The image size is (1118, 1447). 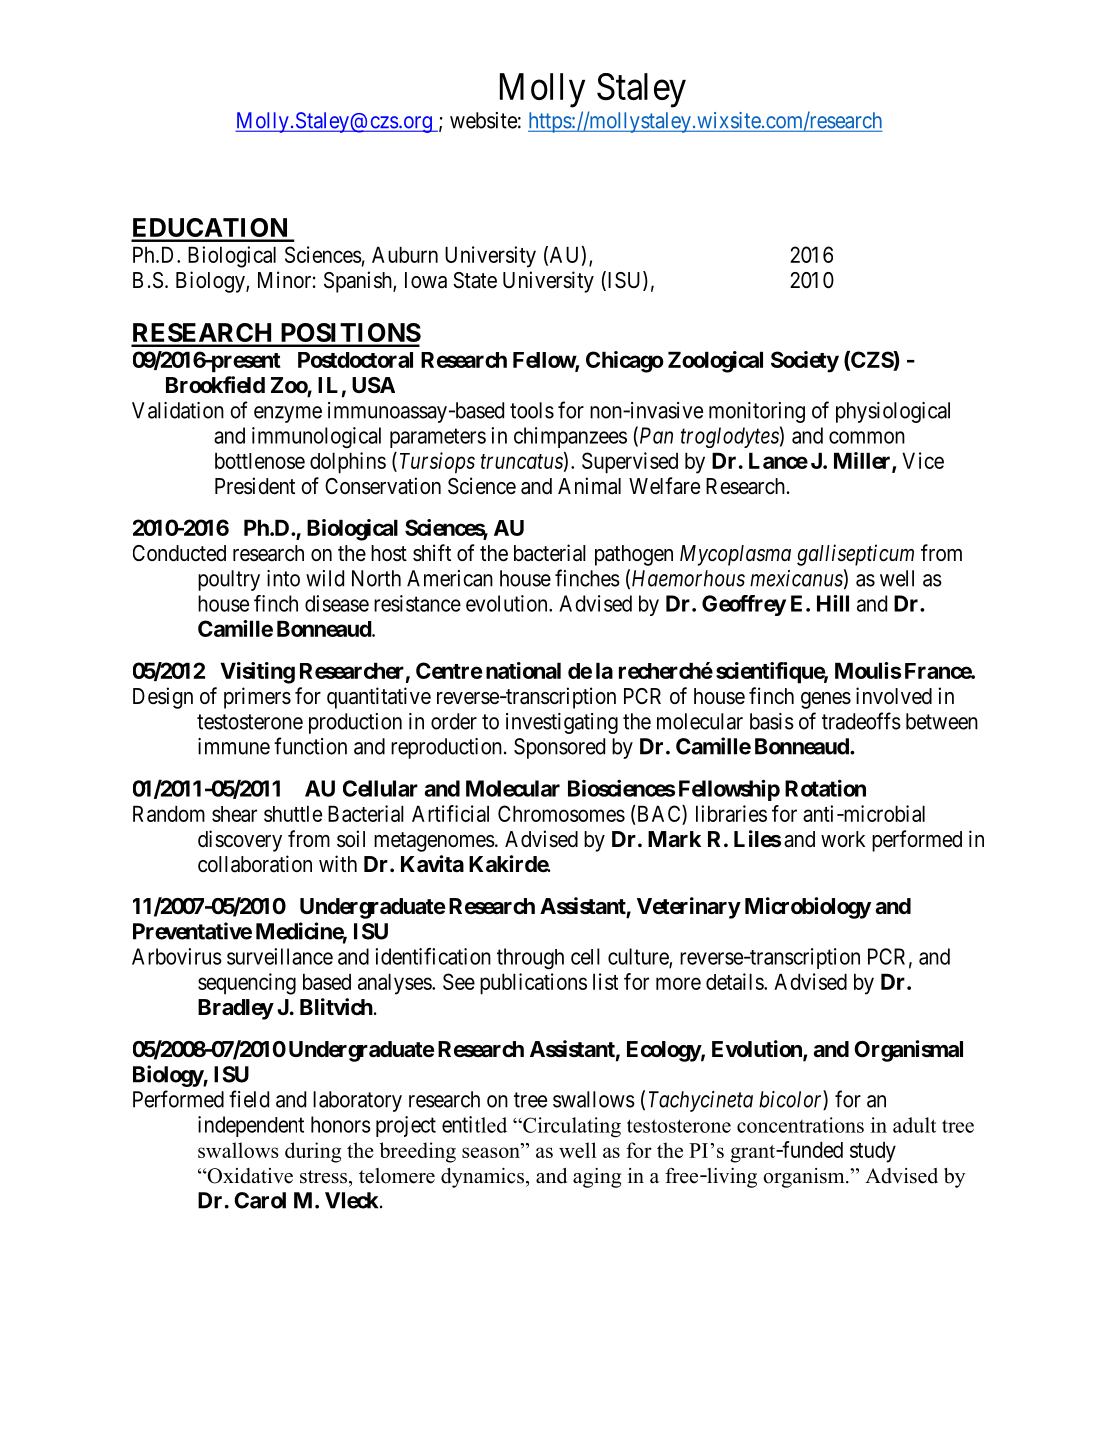 I want to click on Society, so click(x=805, y=362).
